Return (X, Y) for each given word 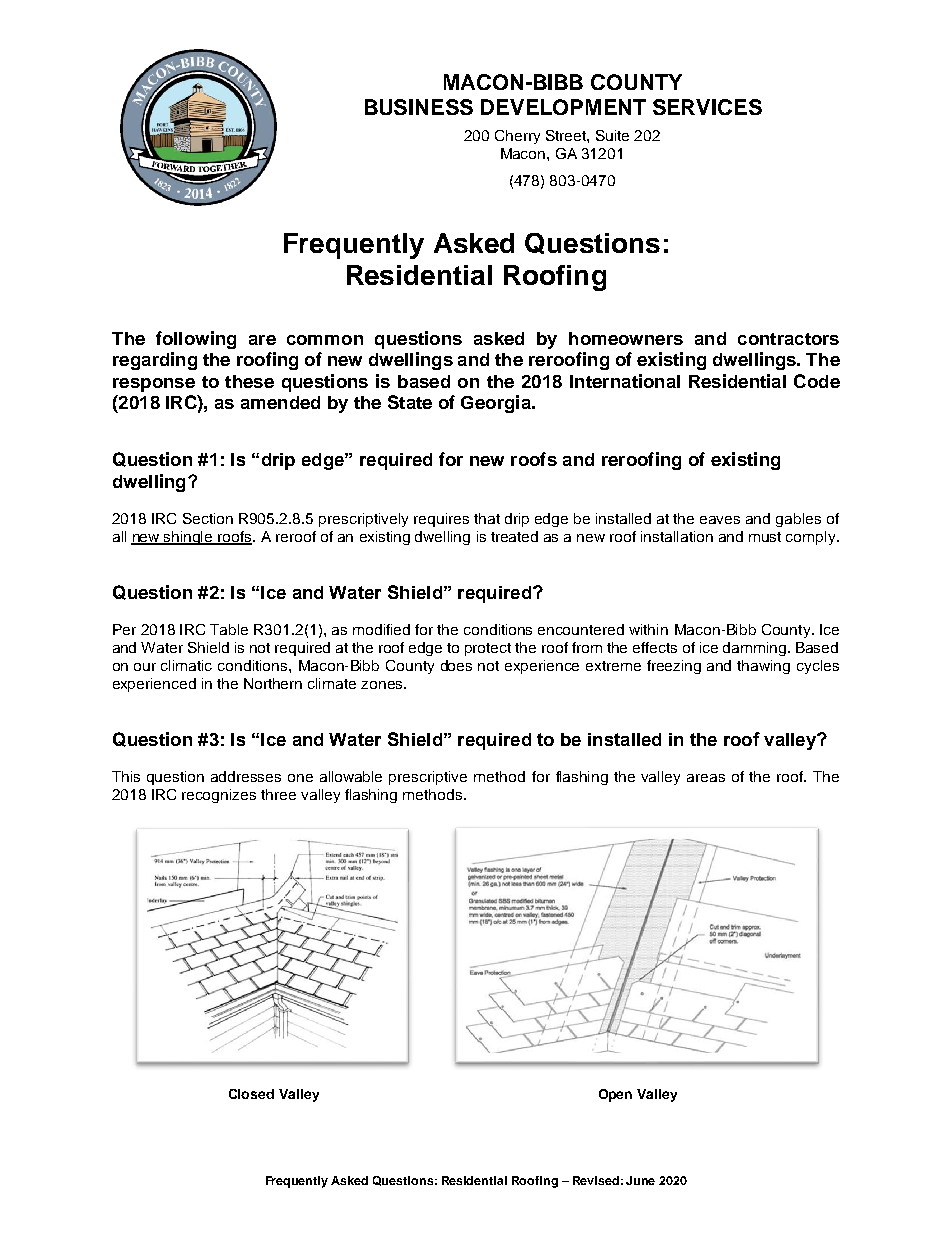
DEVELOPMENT (563, 107)
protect (488, 649)
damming (756, 649)
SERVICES (707, 107)
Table (229, 629)
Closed (251, 1094)
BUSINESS (419, 107)
